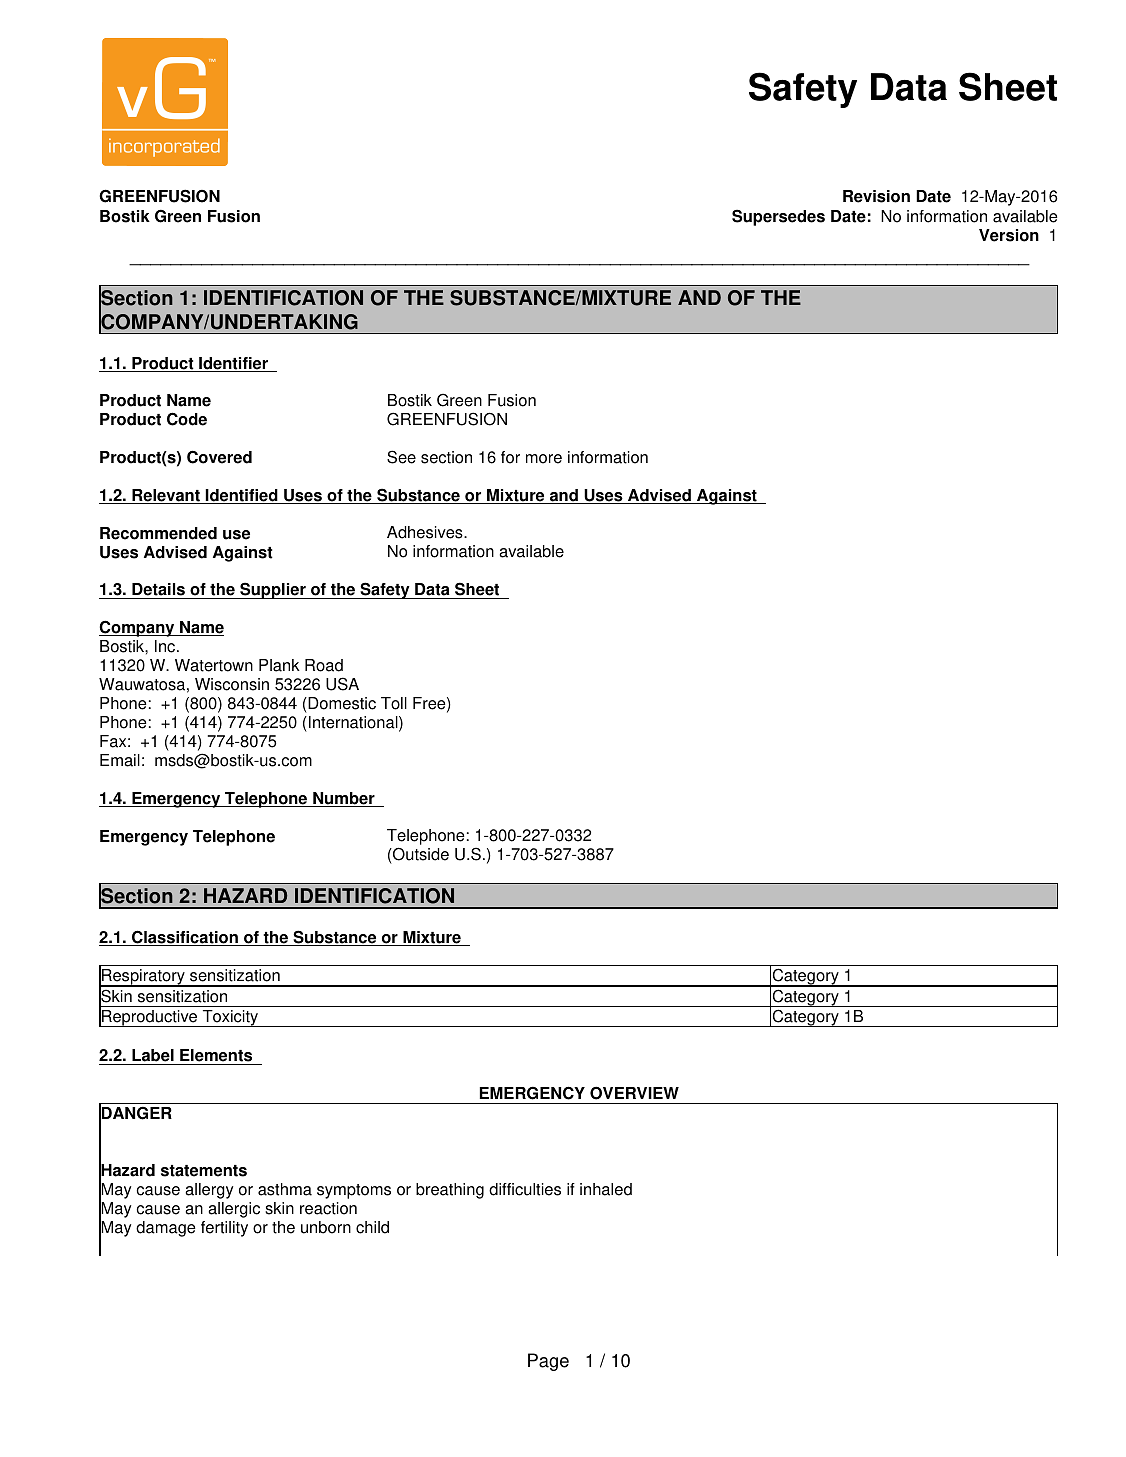 This screenshot has height=1457, width=1126. Describe the element at coordinates (120, 760) in the screenshot. I see `Email` at that location.
